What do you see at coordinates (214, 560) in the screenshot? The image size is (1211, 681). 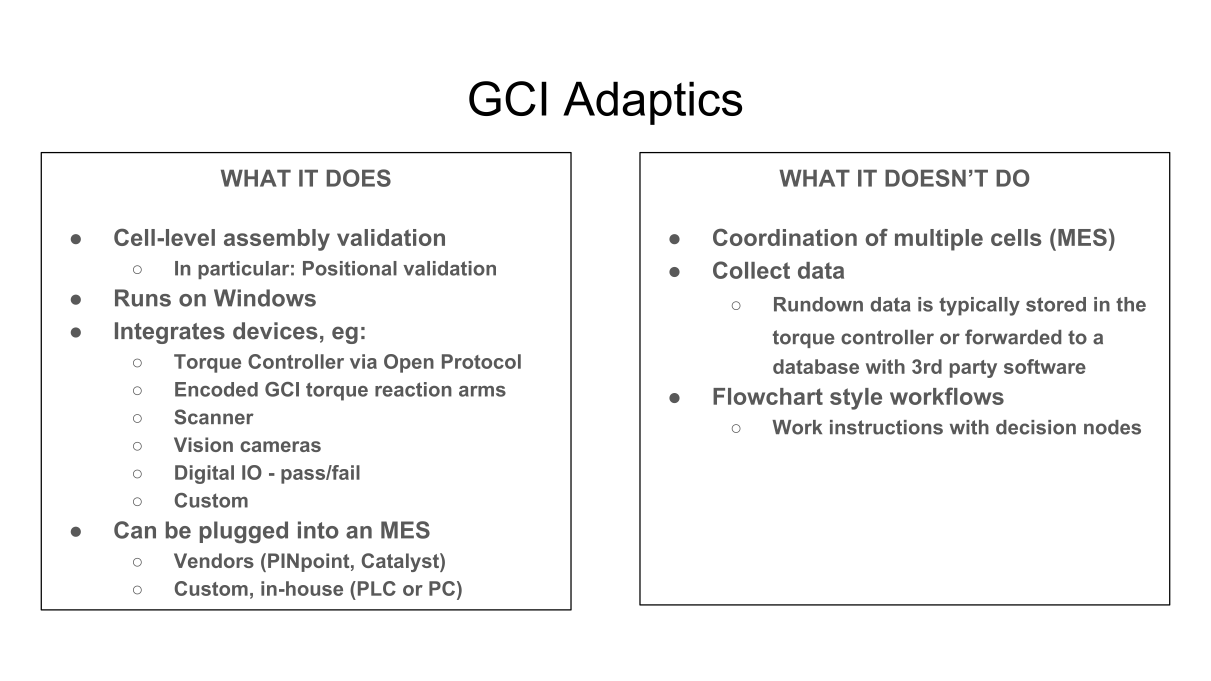 I see `Vendors` at bounding box center [214, 560].
